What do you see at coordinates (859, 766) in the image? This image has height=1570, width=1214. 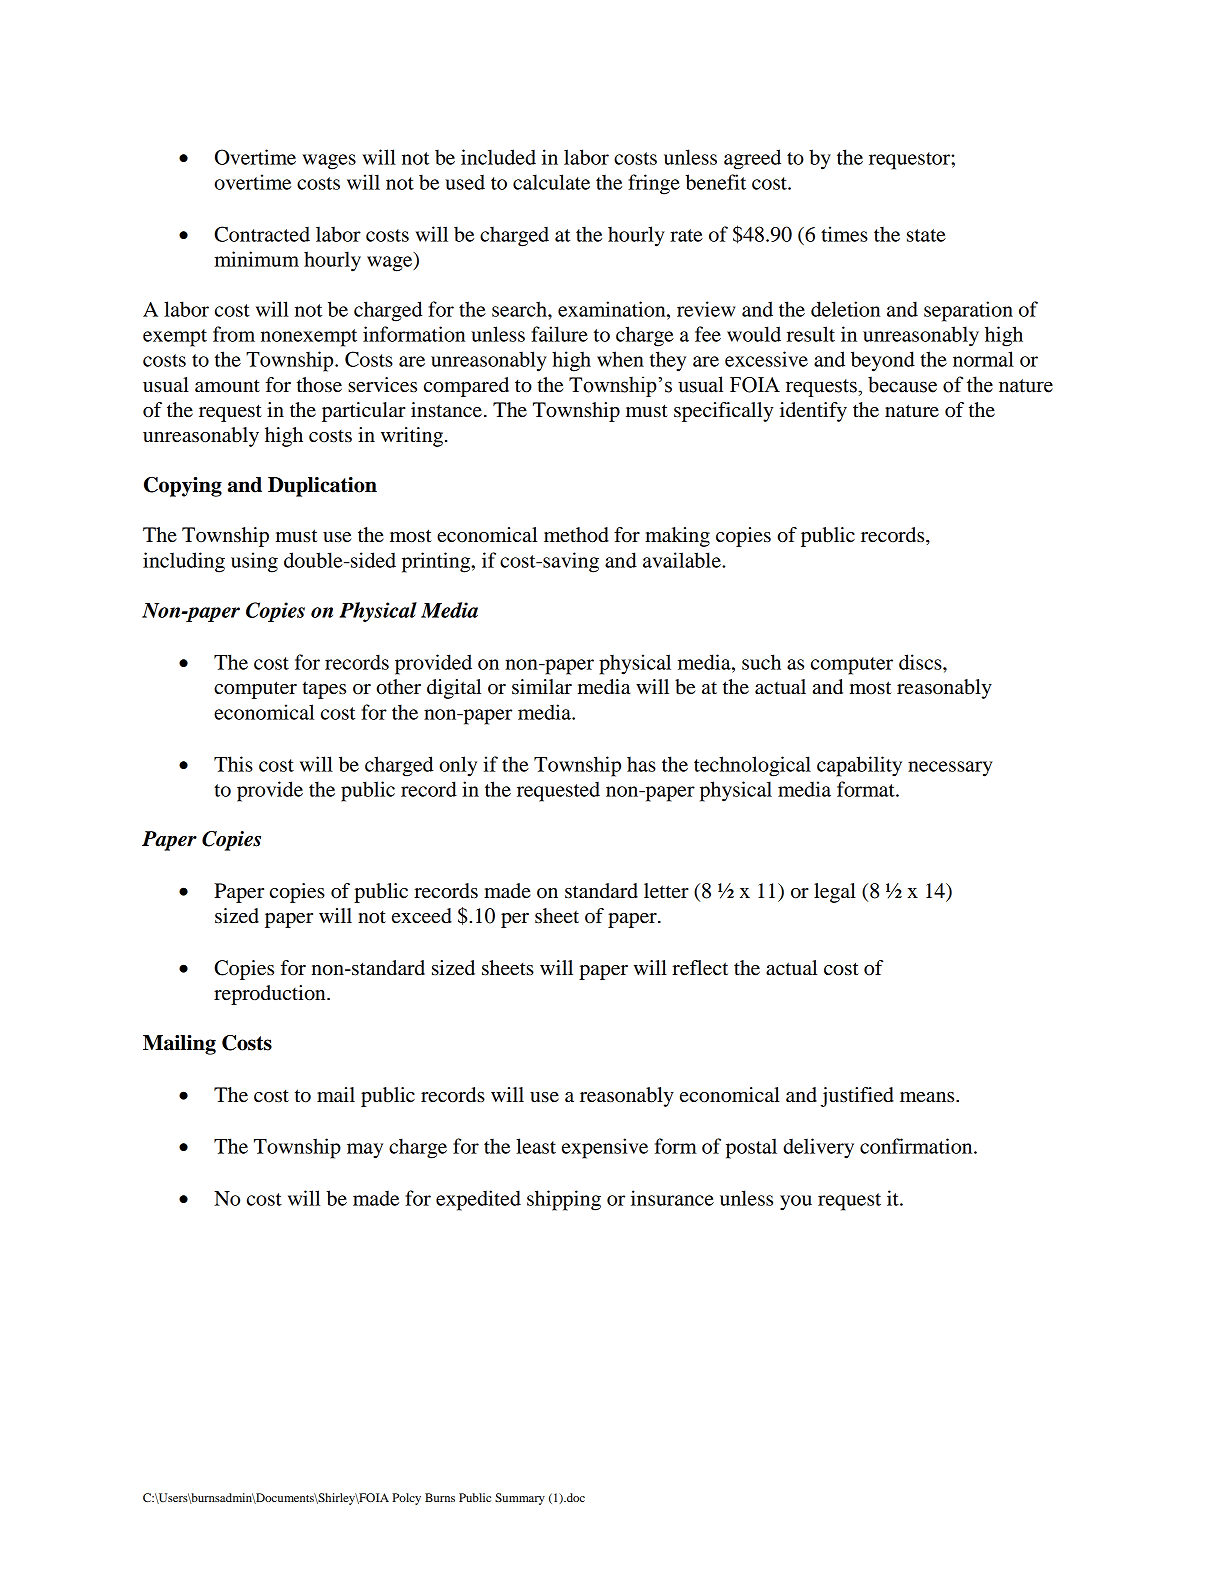 I see `capability` at bounding box center [859, 766].
